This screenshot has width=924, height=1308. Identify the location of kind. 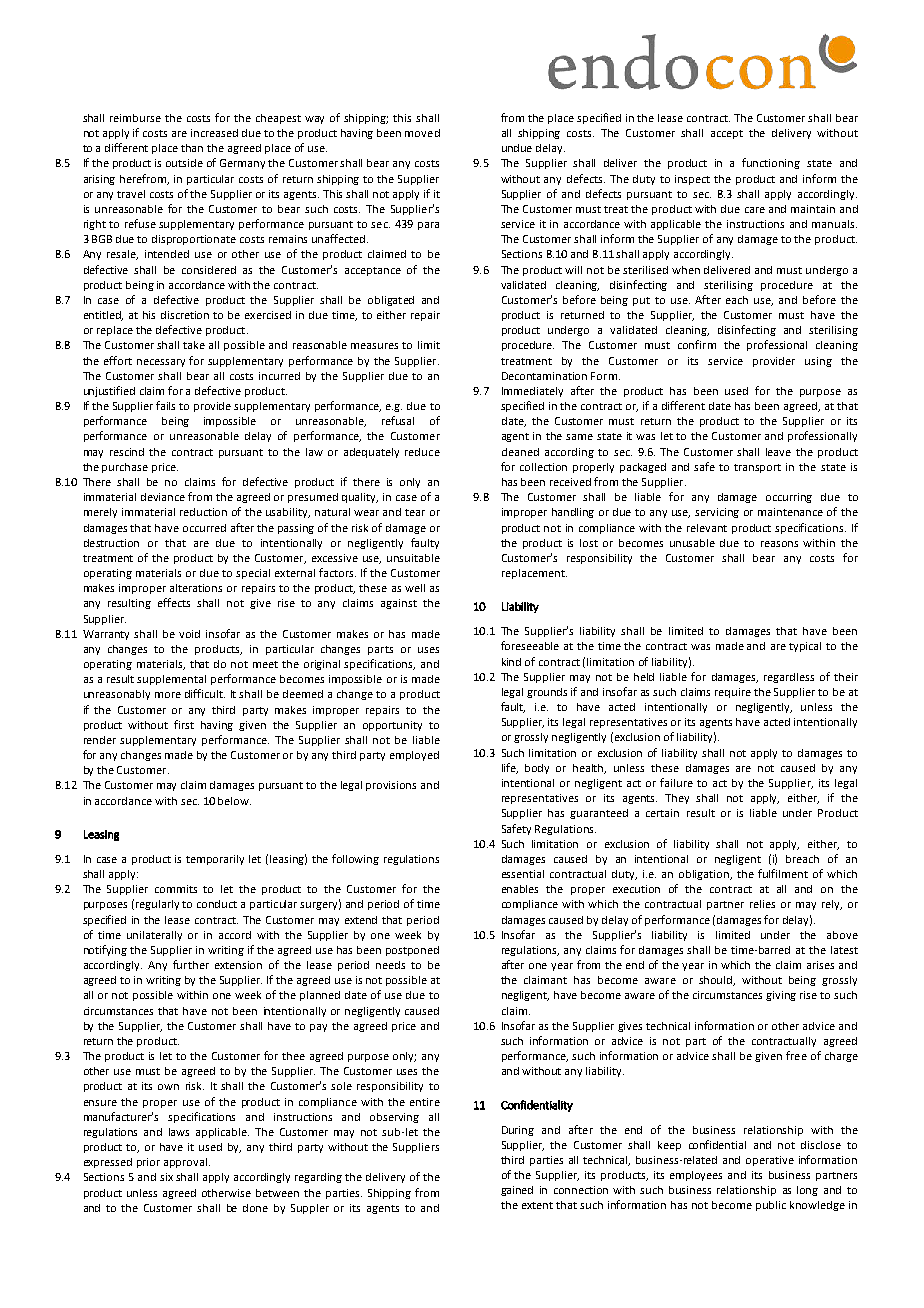
(511, 662).
